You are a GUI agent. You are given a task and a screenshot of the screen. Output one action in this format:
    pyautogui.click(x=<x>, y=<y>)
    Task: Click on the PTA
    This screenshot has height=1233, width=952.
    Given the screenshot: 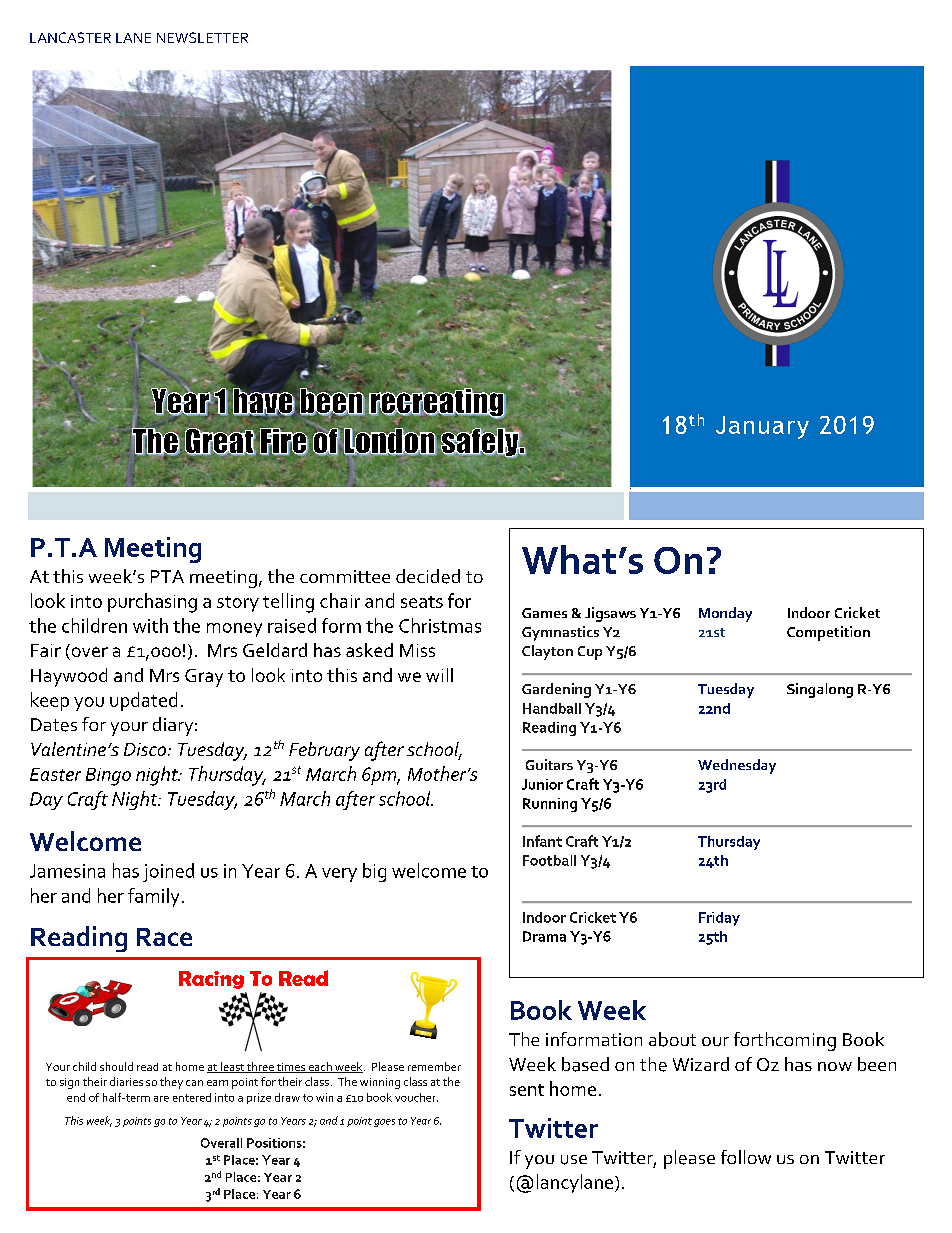 What is the action you would take?
    pyautogui.click(x=167, y=576)
